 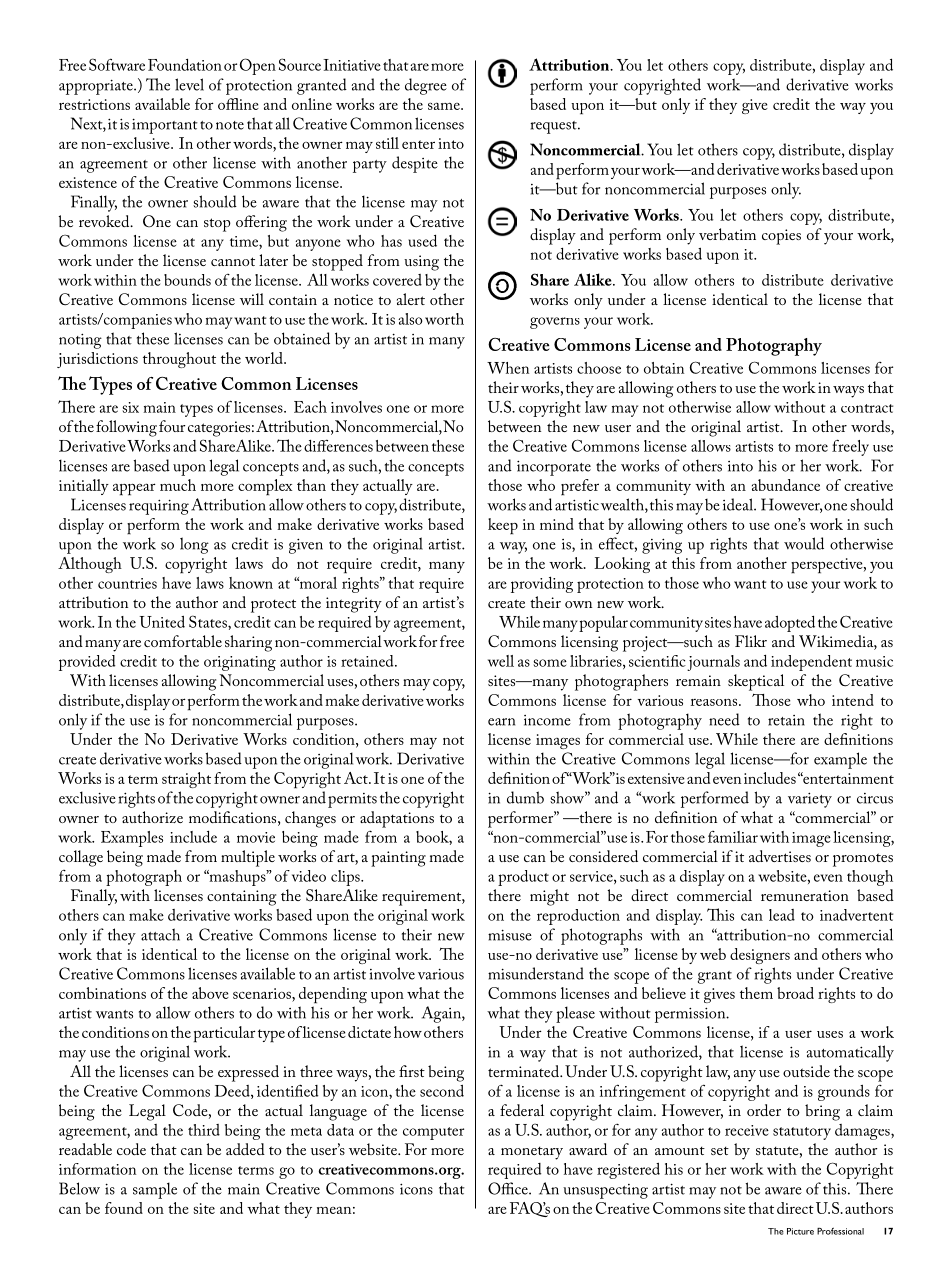 I want to click on When, so click(x=508, y=368).
